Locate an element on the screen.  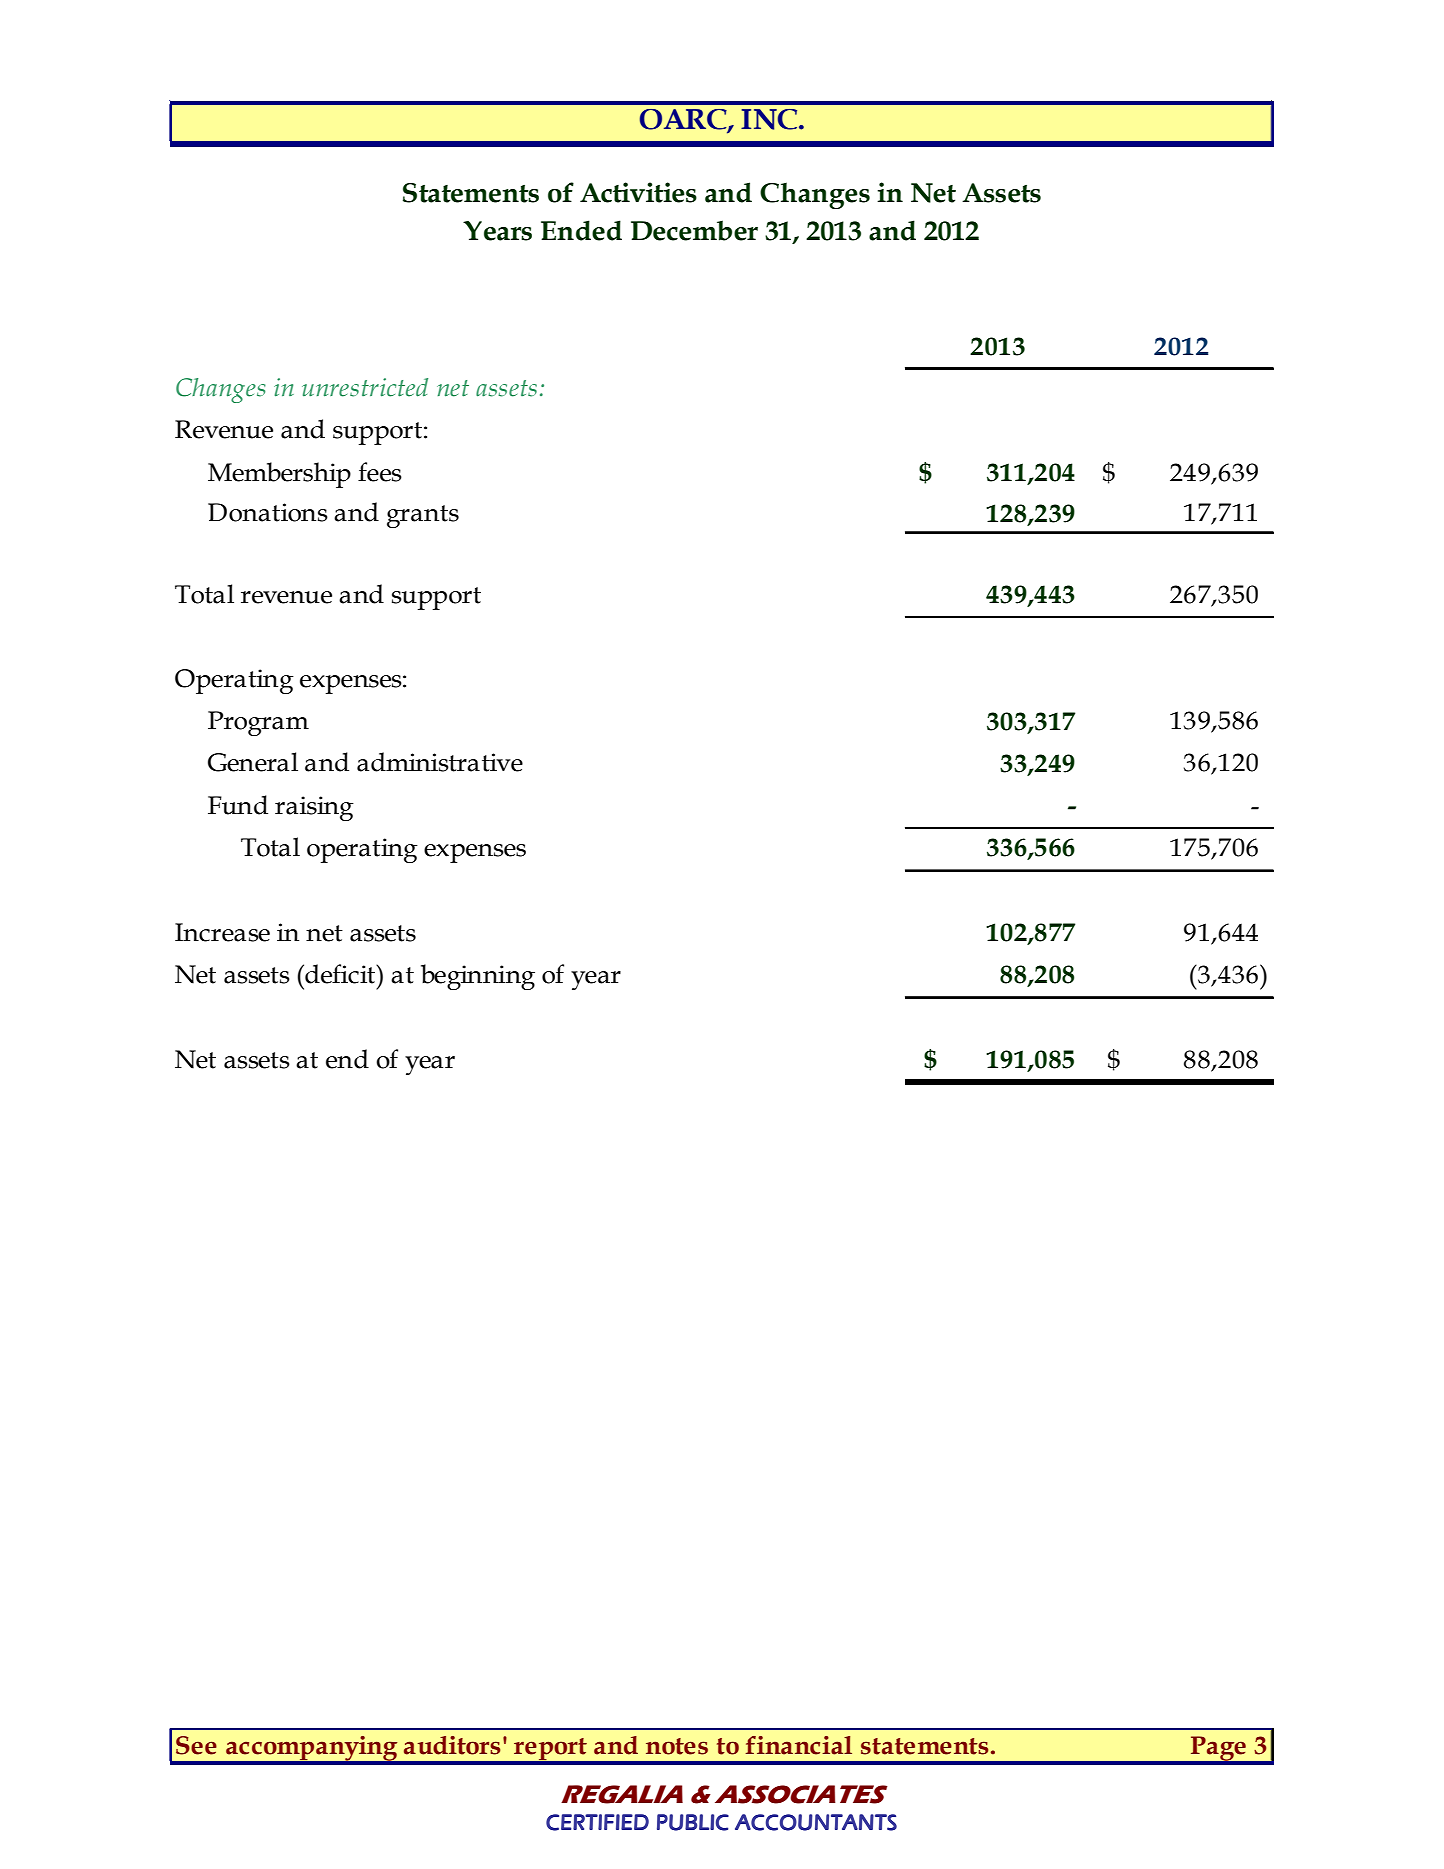
grants is located at coordinates (423, 516).
